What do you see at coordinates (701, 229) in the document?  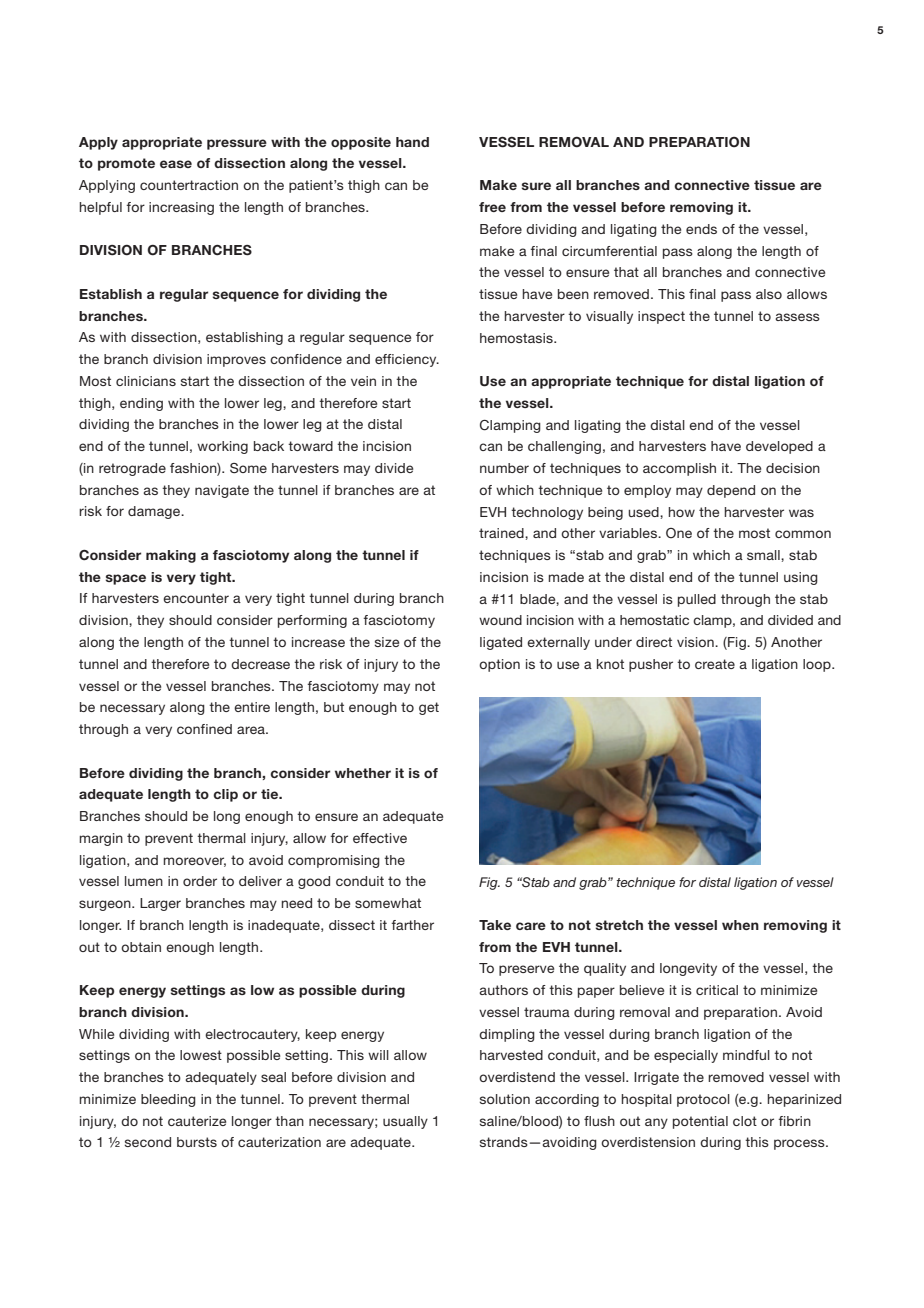 I see `ends` at bounding box center [701, 229].
